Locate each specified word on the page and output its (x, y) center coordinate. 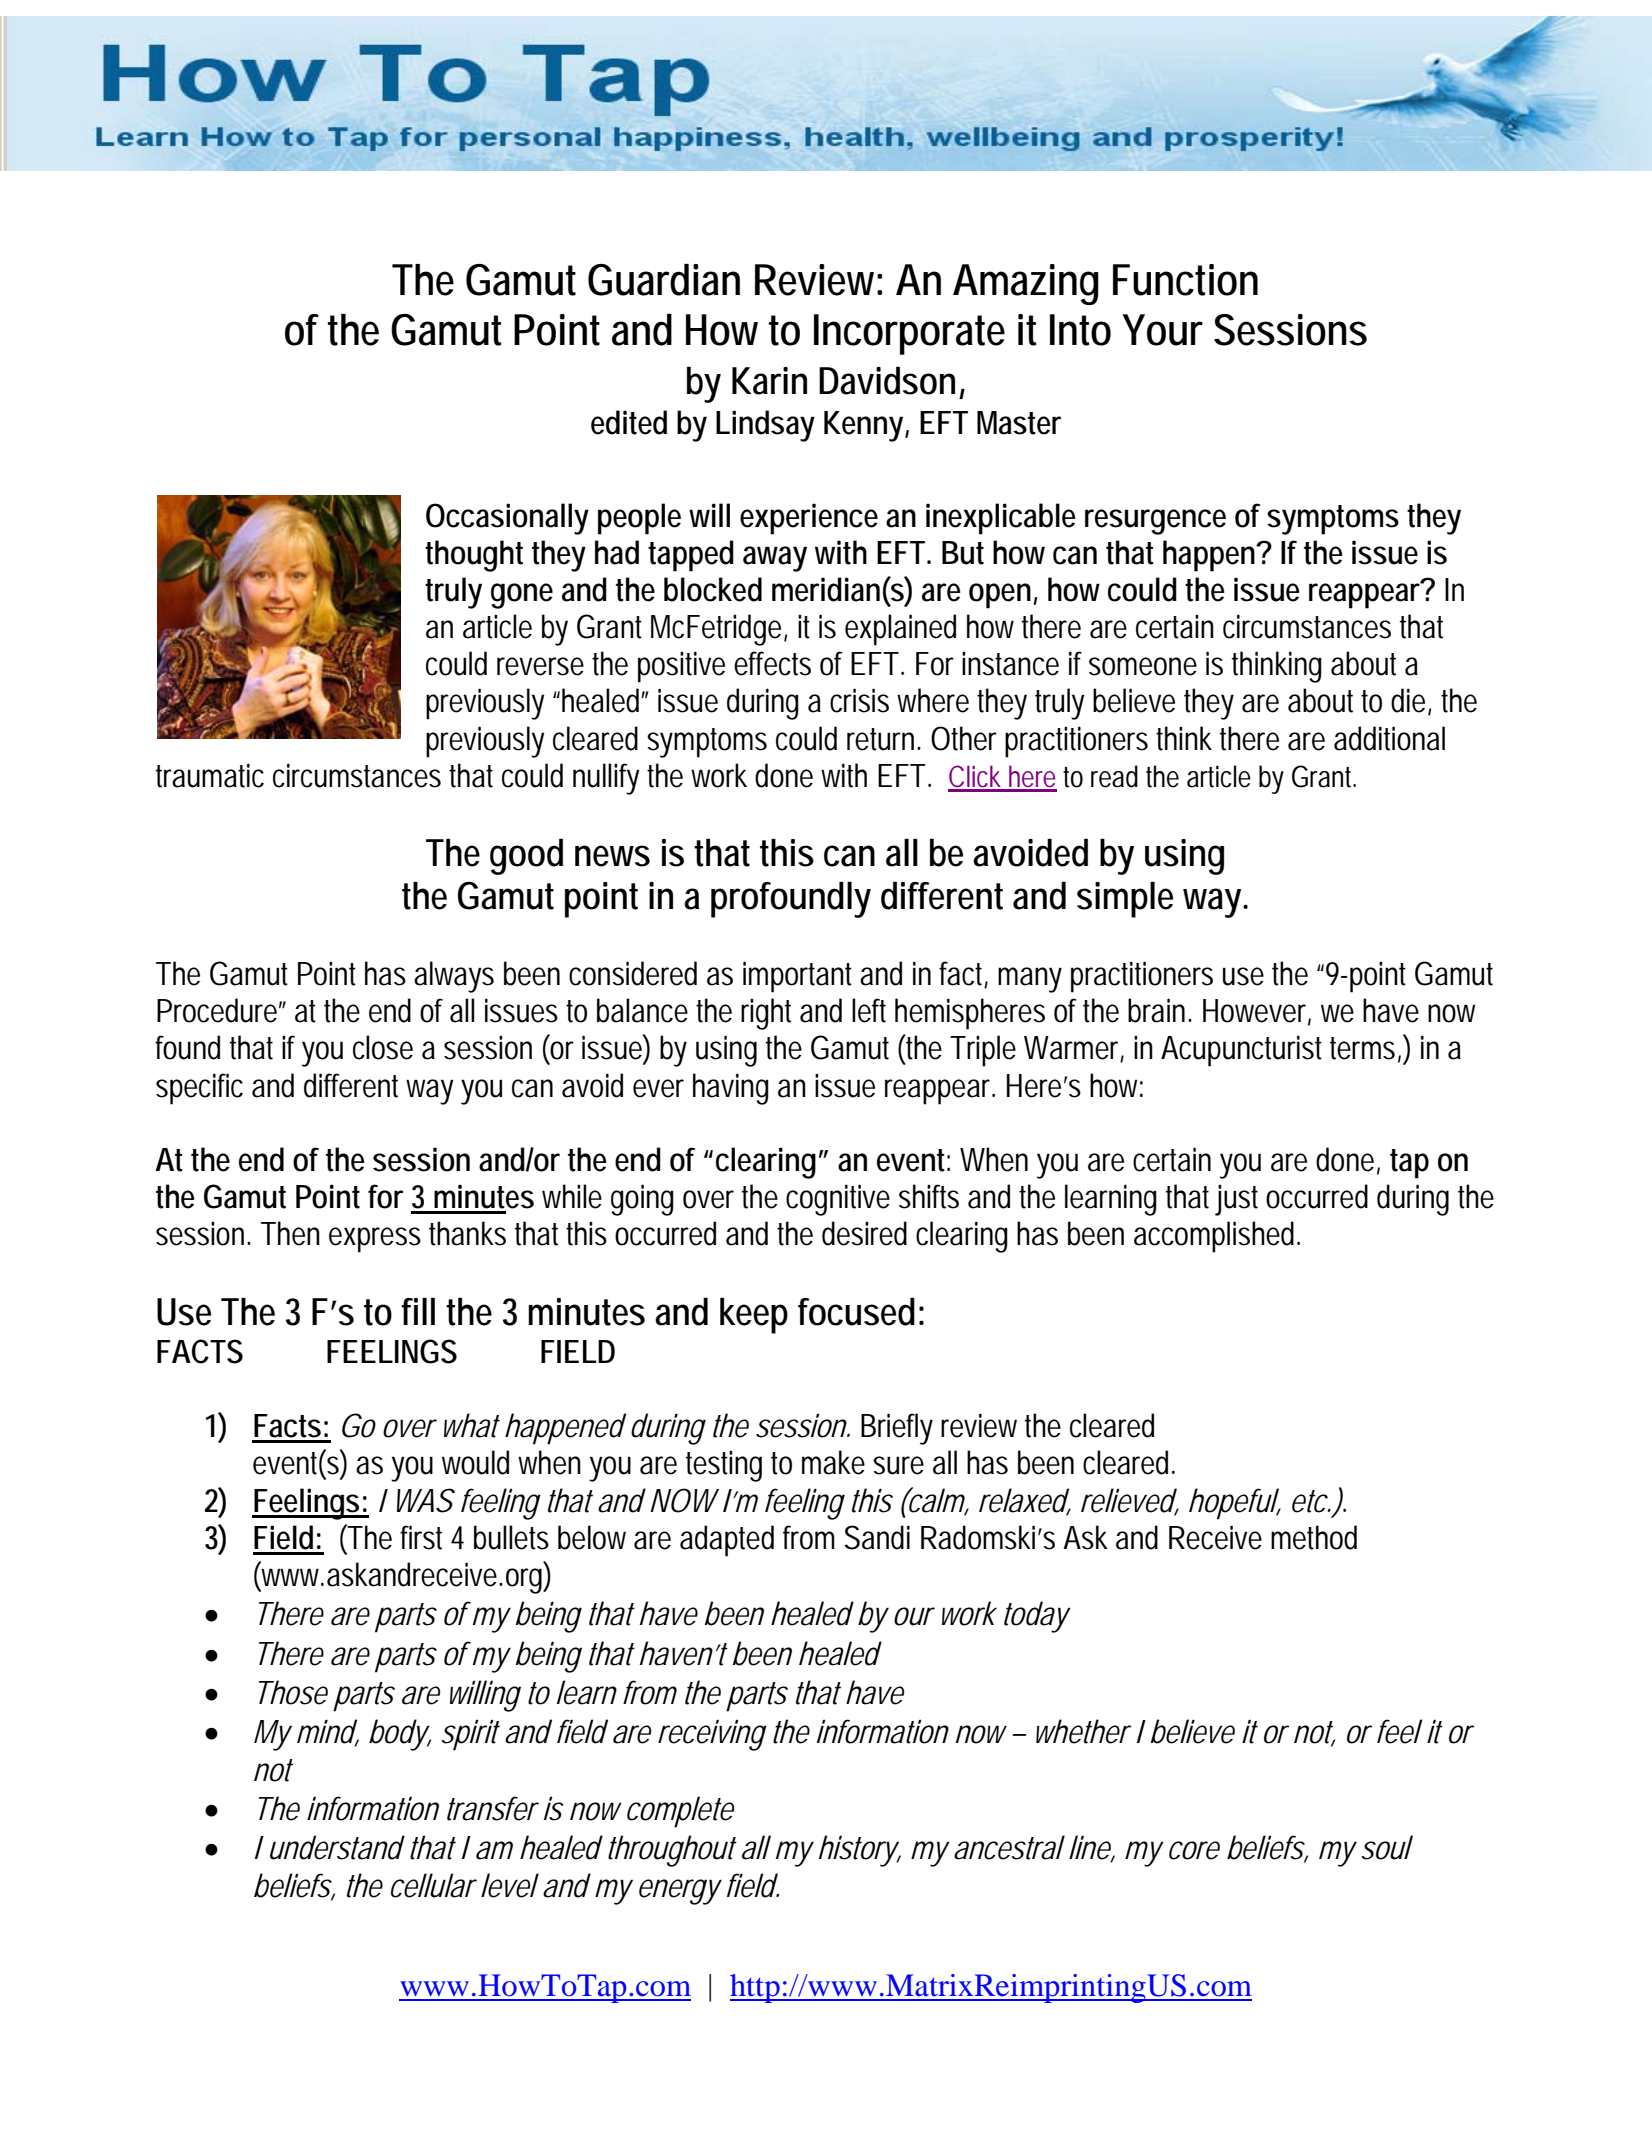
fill (418, 1311)
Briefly (897, 1429)
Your (1162, 330)
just (1236, 1200)
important (797, 977)
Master (1019, 423)
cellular (433, 1885)
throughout (672, 1851)
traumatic (210, 775)
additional (1389, 738)
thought (474, 556)
